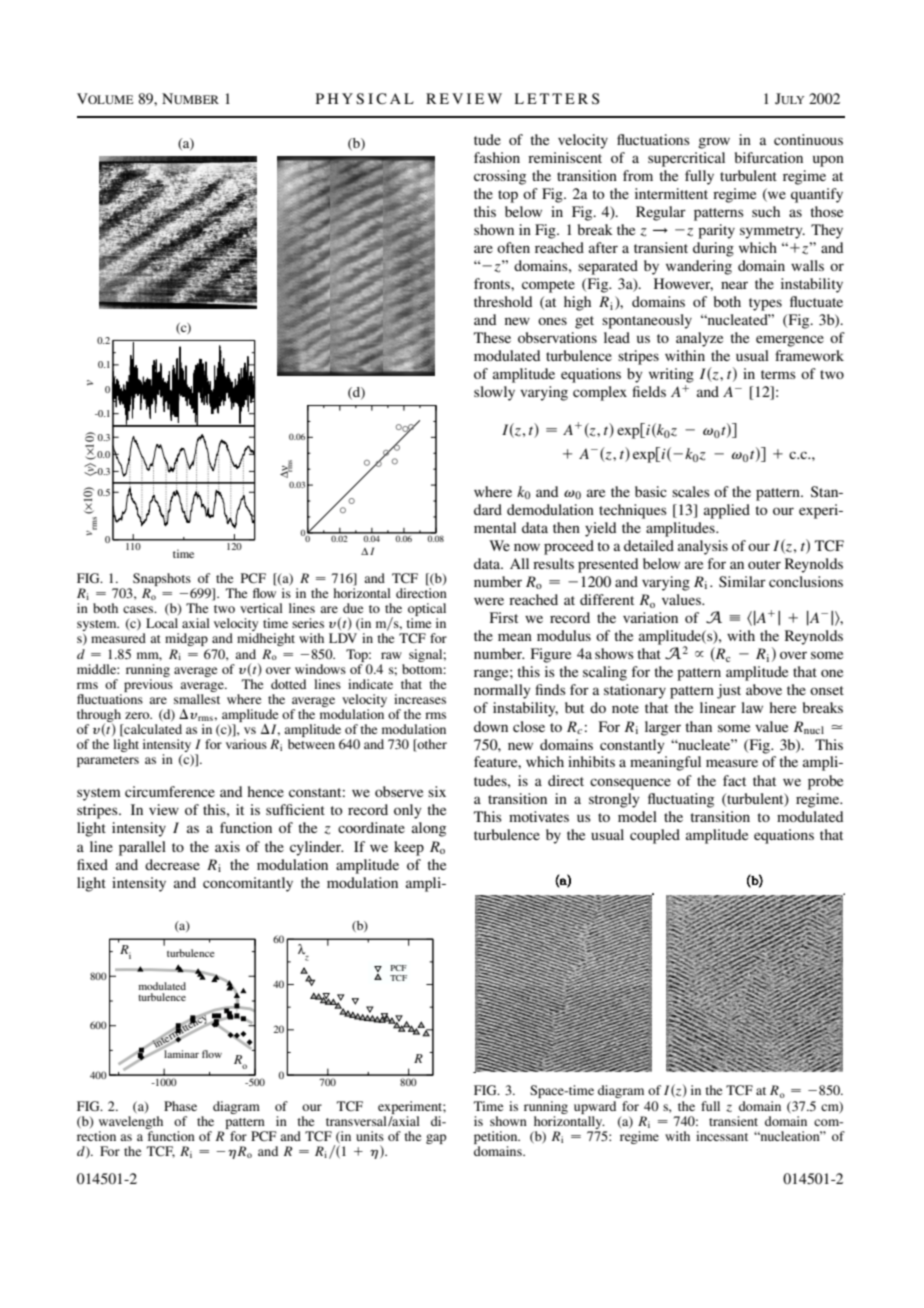 The height and width of the document is (1308, 924). I want to click on terms, so click(778, 374).
